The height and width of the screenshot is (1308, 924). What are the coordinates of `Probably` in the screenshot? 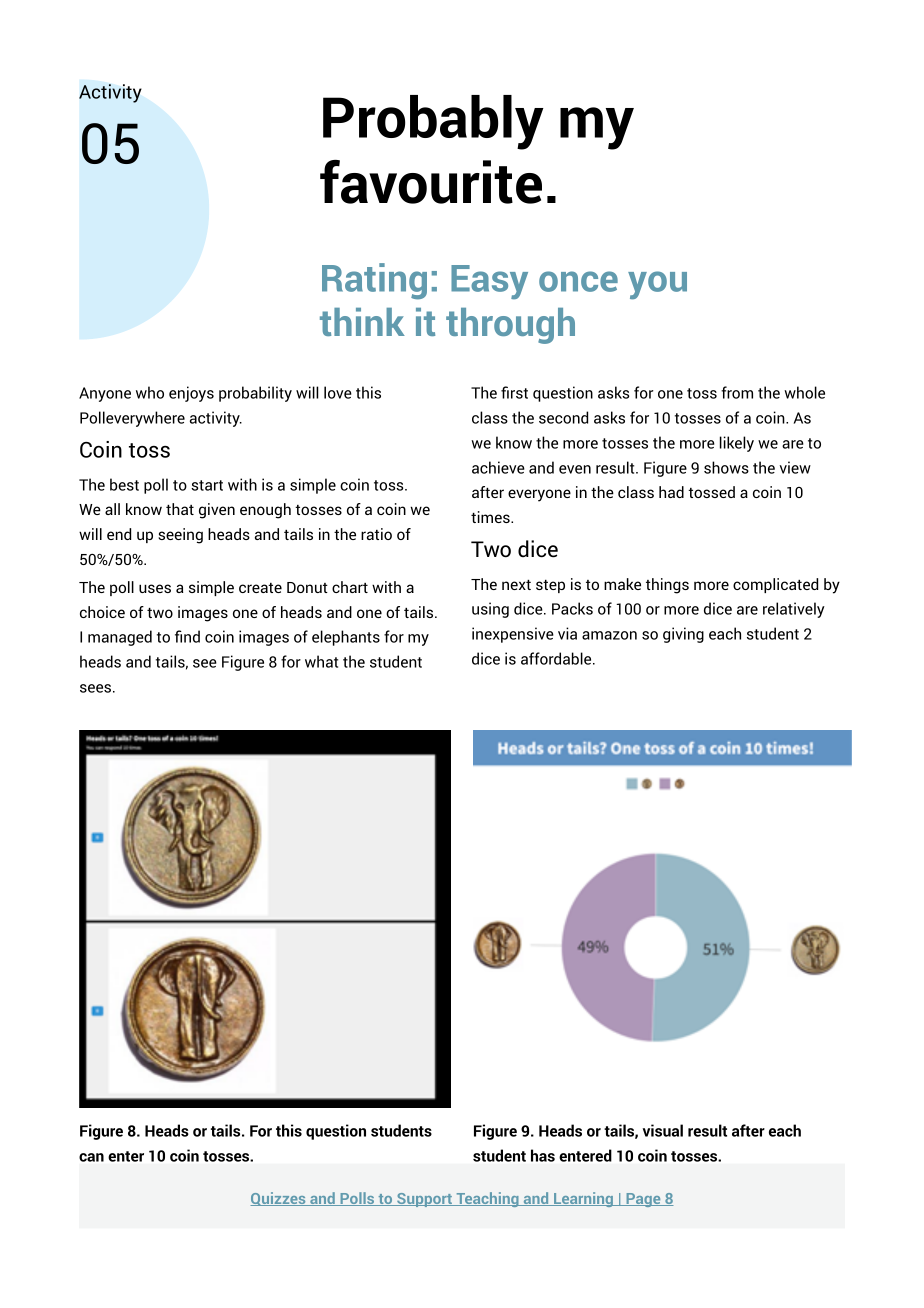 It's located at (433, 122).
